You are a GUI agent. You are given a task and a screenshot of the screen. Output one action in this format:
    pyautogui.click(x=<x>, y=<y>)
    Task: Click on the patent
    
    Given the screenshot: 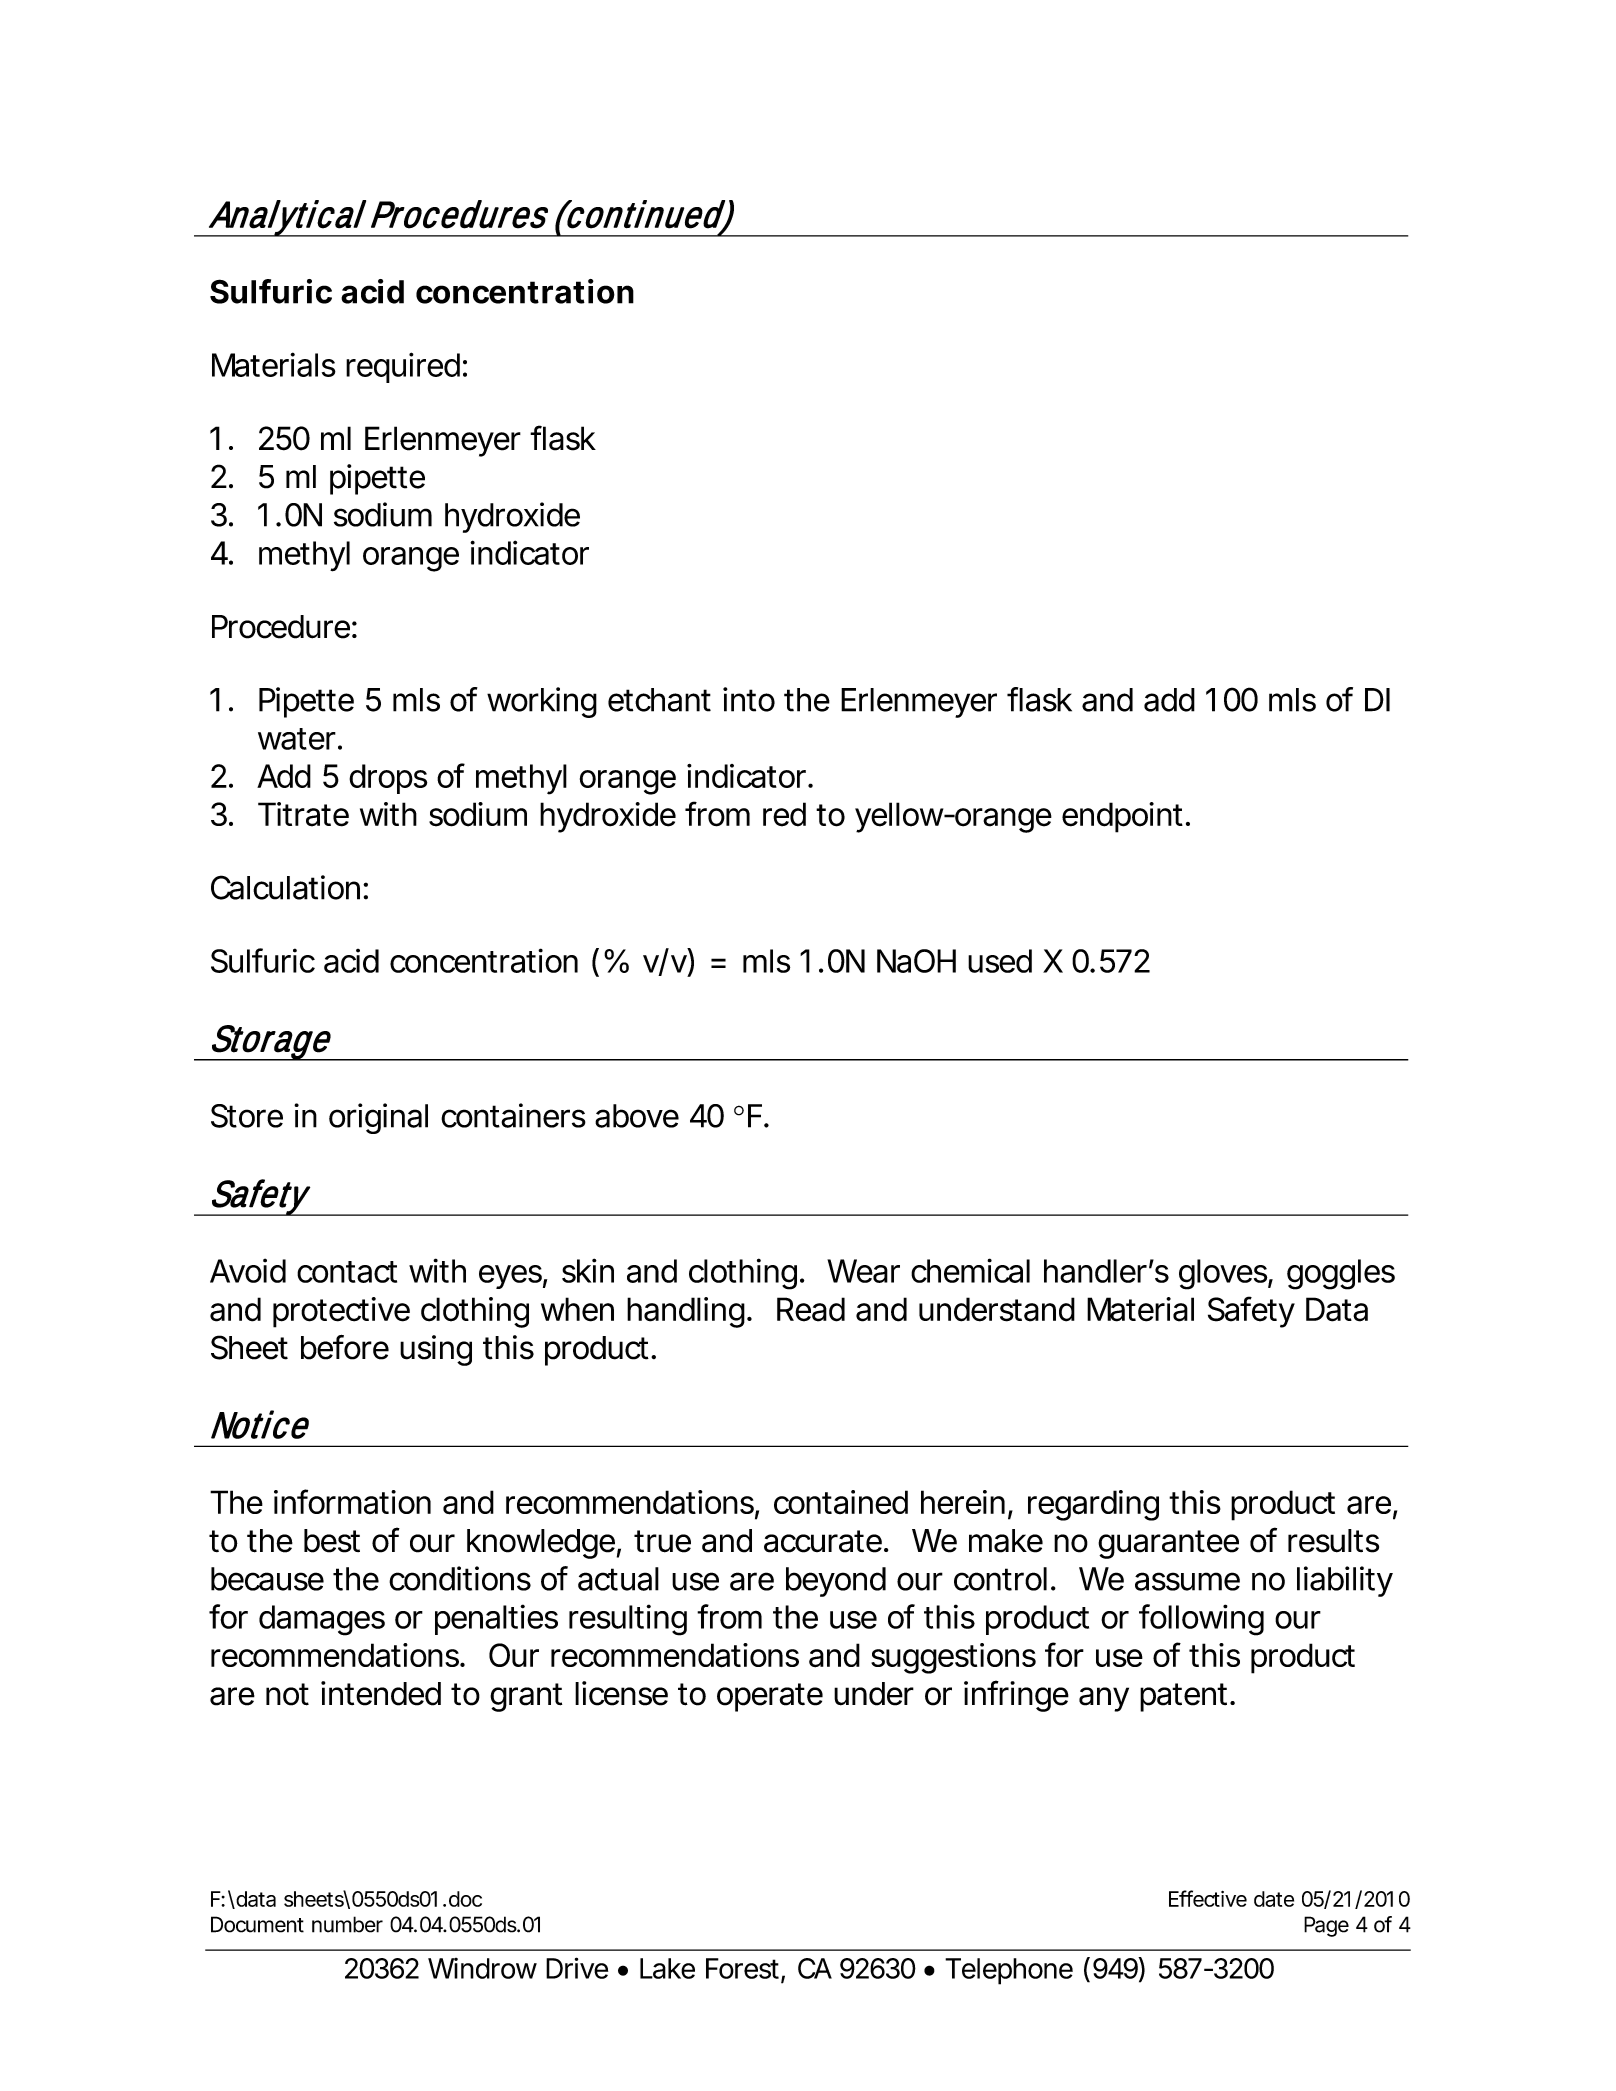 What is the action you would take?
    pyautogui.click(x=1183, y=1697)
